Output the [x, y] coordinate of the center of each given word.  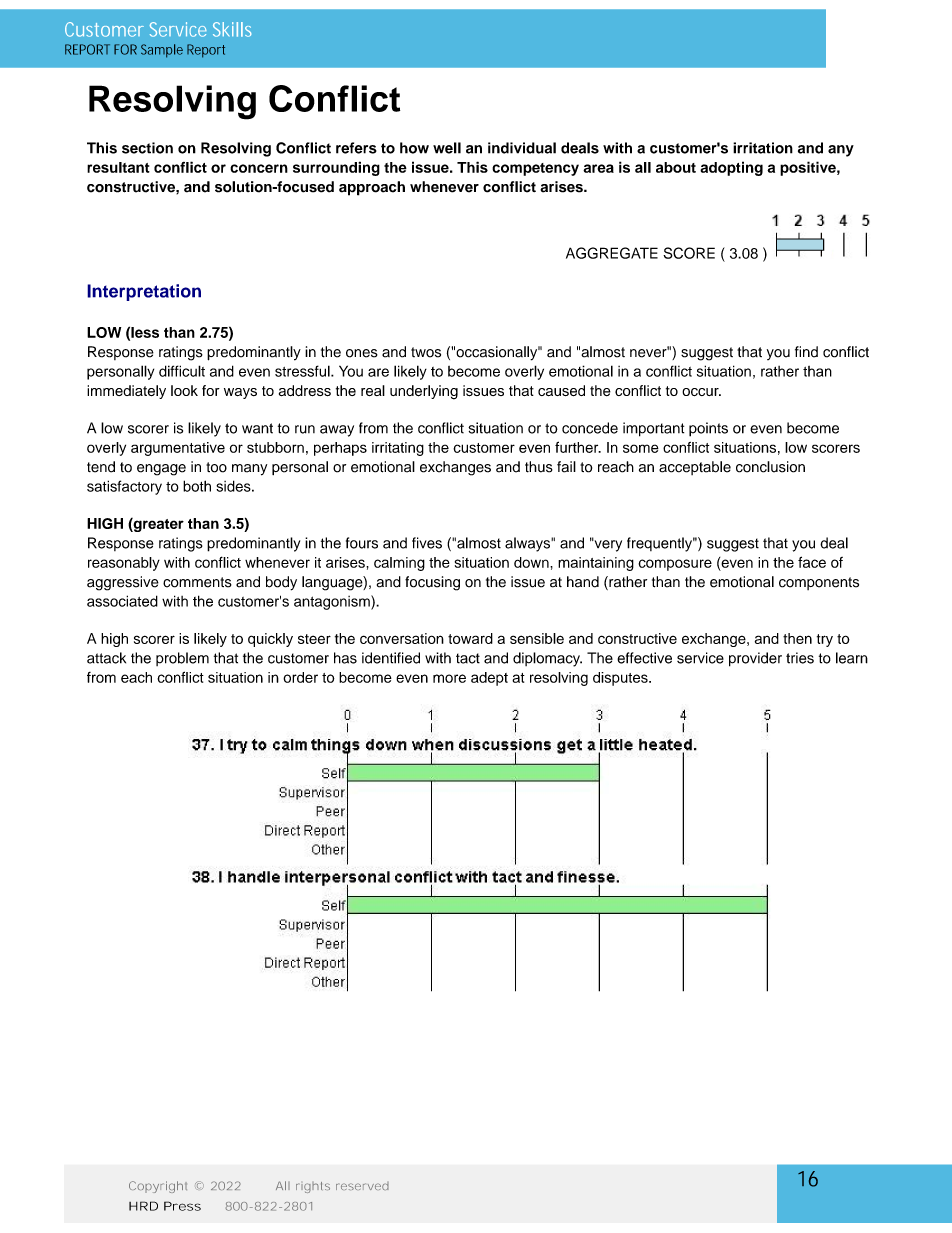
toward [470, 638]
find [806, 352]
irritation [763, 148]
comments [197, 582]
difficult [182, 371]
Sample [162, 51]
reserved [362, 1186]
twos [426, 352]
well [447, 148]
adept [489, 679]
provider [755, 659]
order [300, 677]
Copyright [158, 1187]
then [797, 638]
